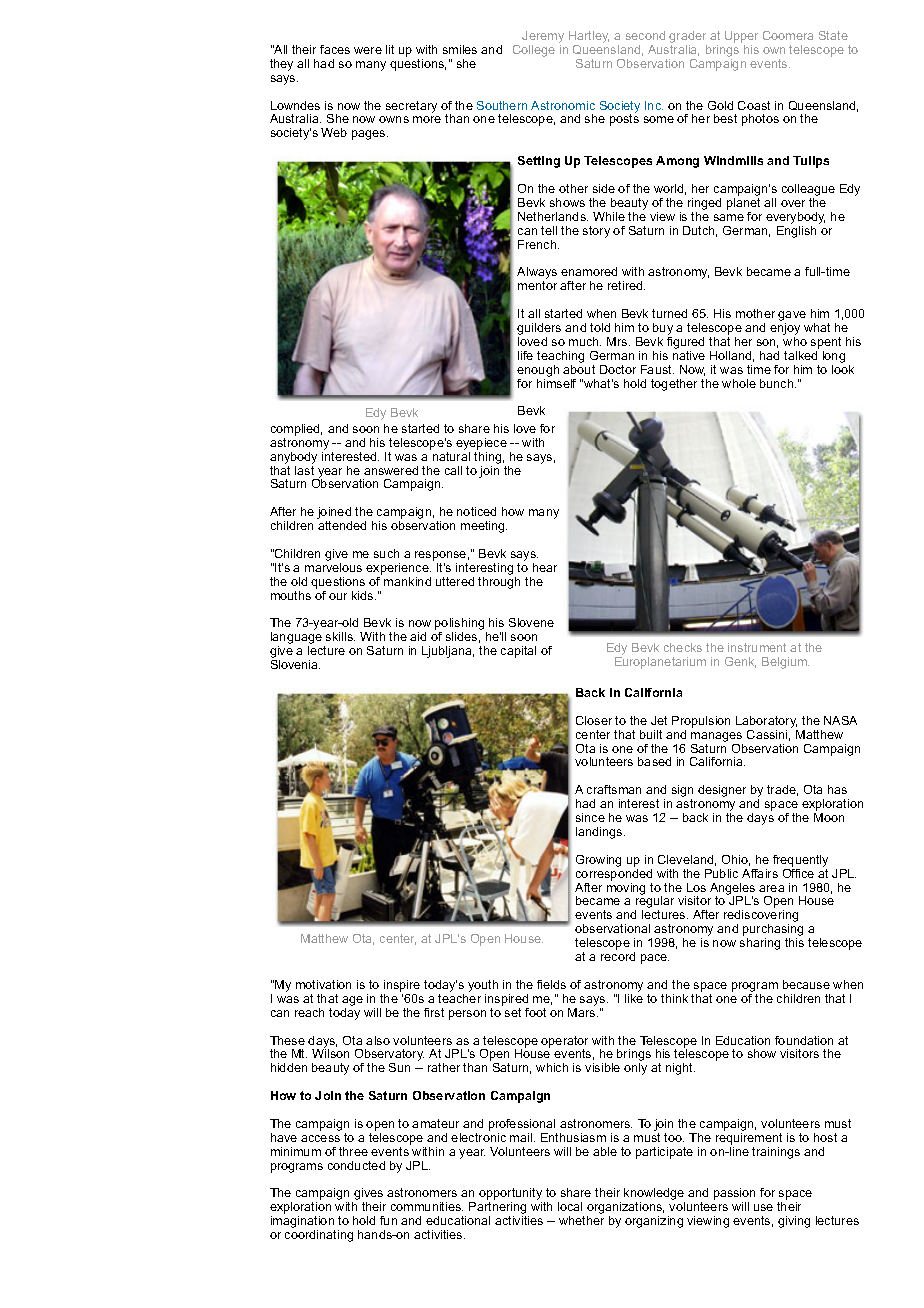  I want to click on faces, so click(335, 49).
